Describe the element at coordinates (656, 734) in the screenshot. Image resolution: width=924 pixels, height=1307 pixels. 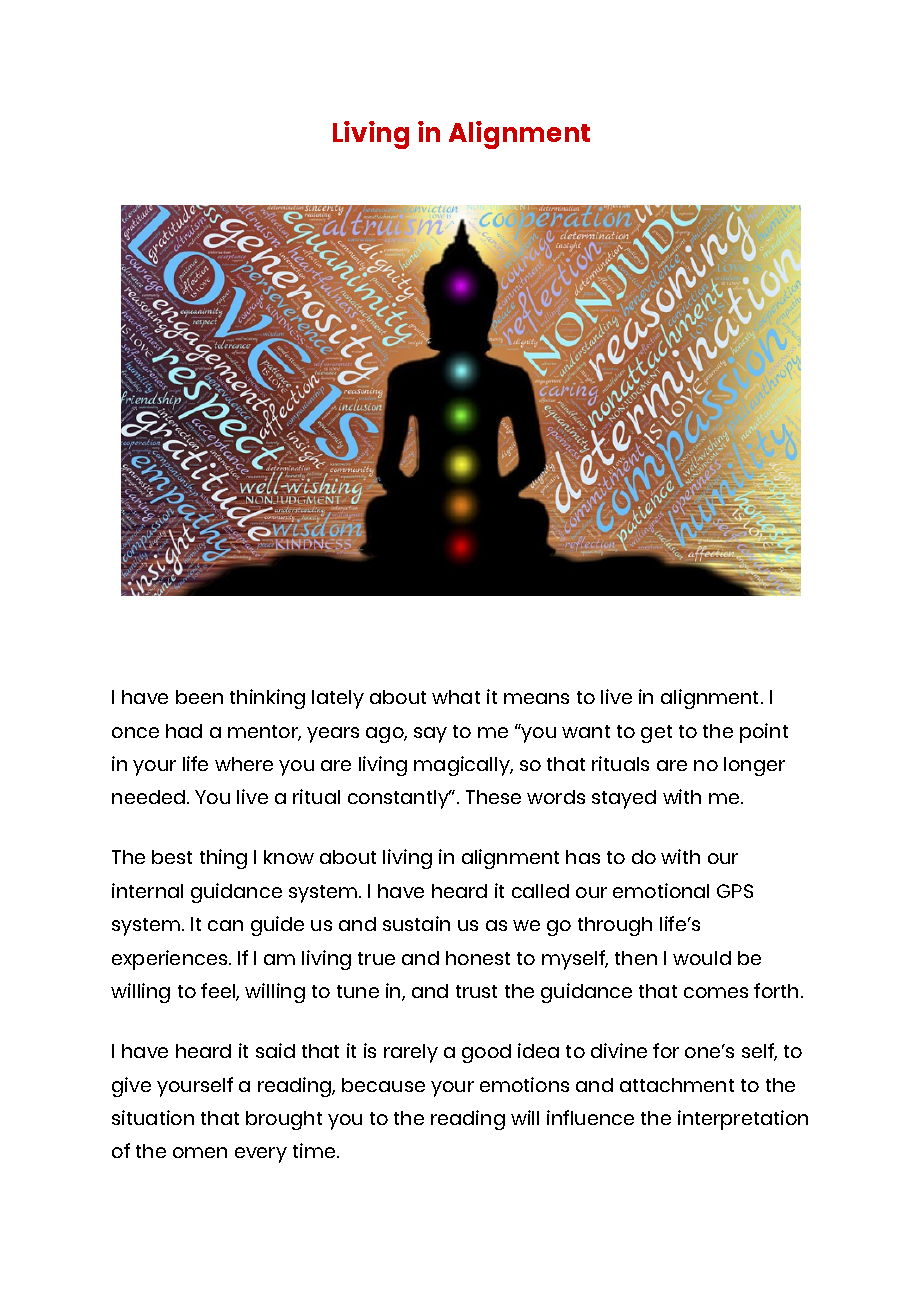
I see `get` at that location.
